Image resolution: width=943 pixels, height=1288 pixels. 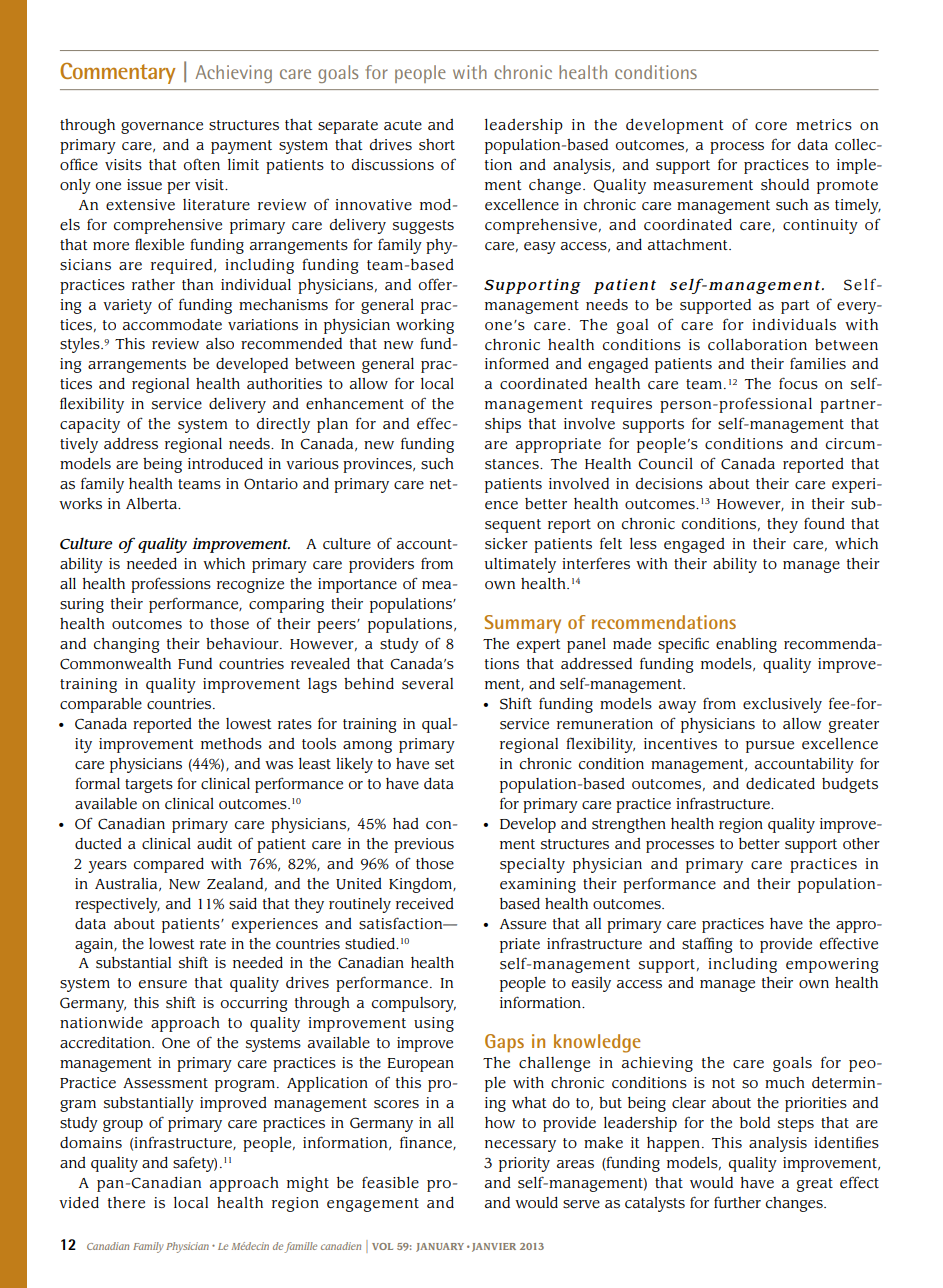 I want to click on further, so click(x=737, y=1202).
